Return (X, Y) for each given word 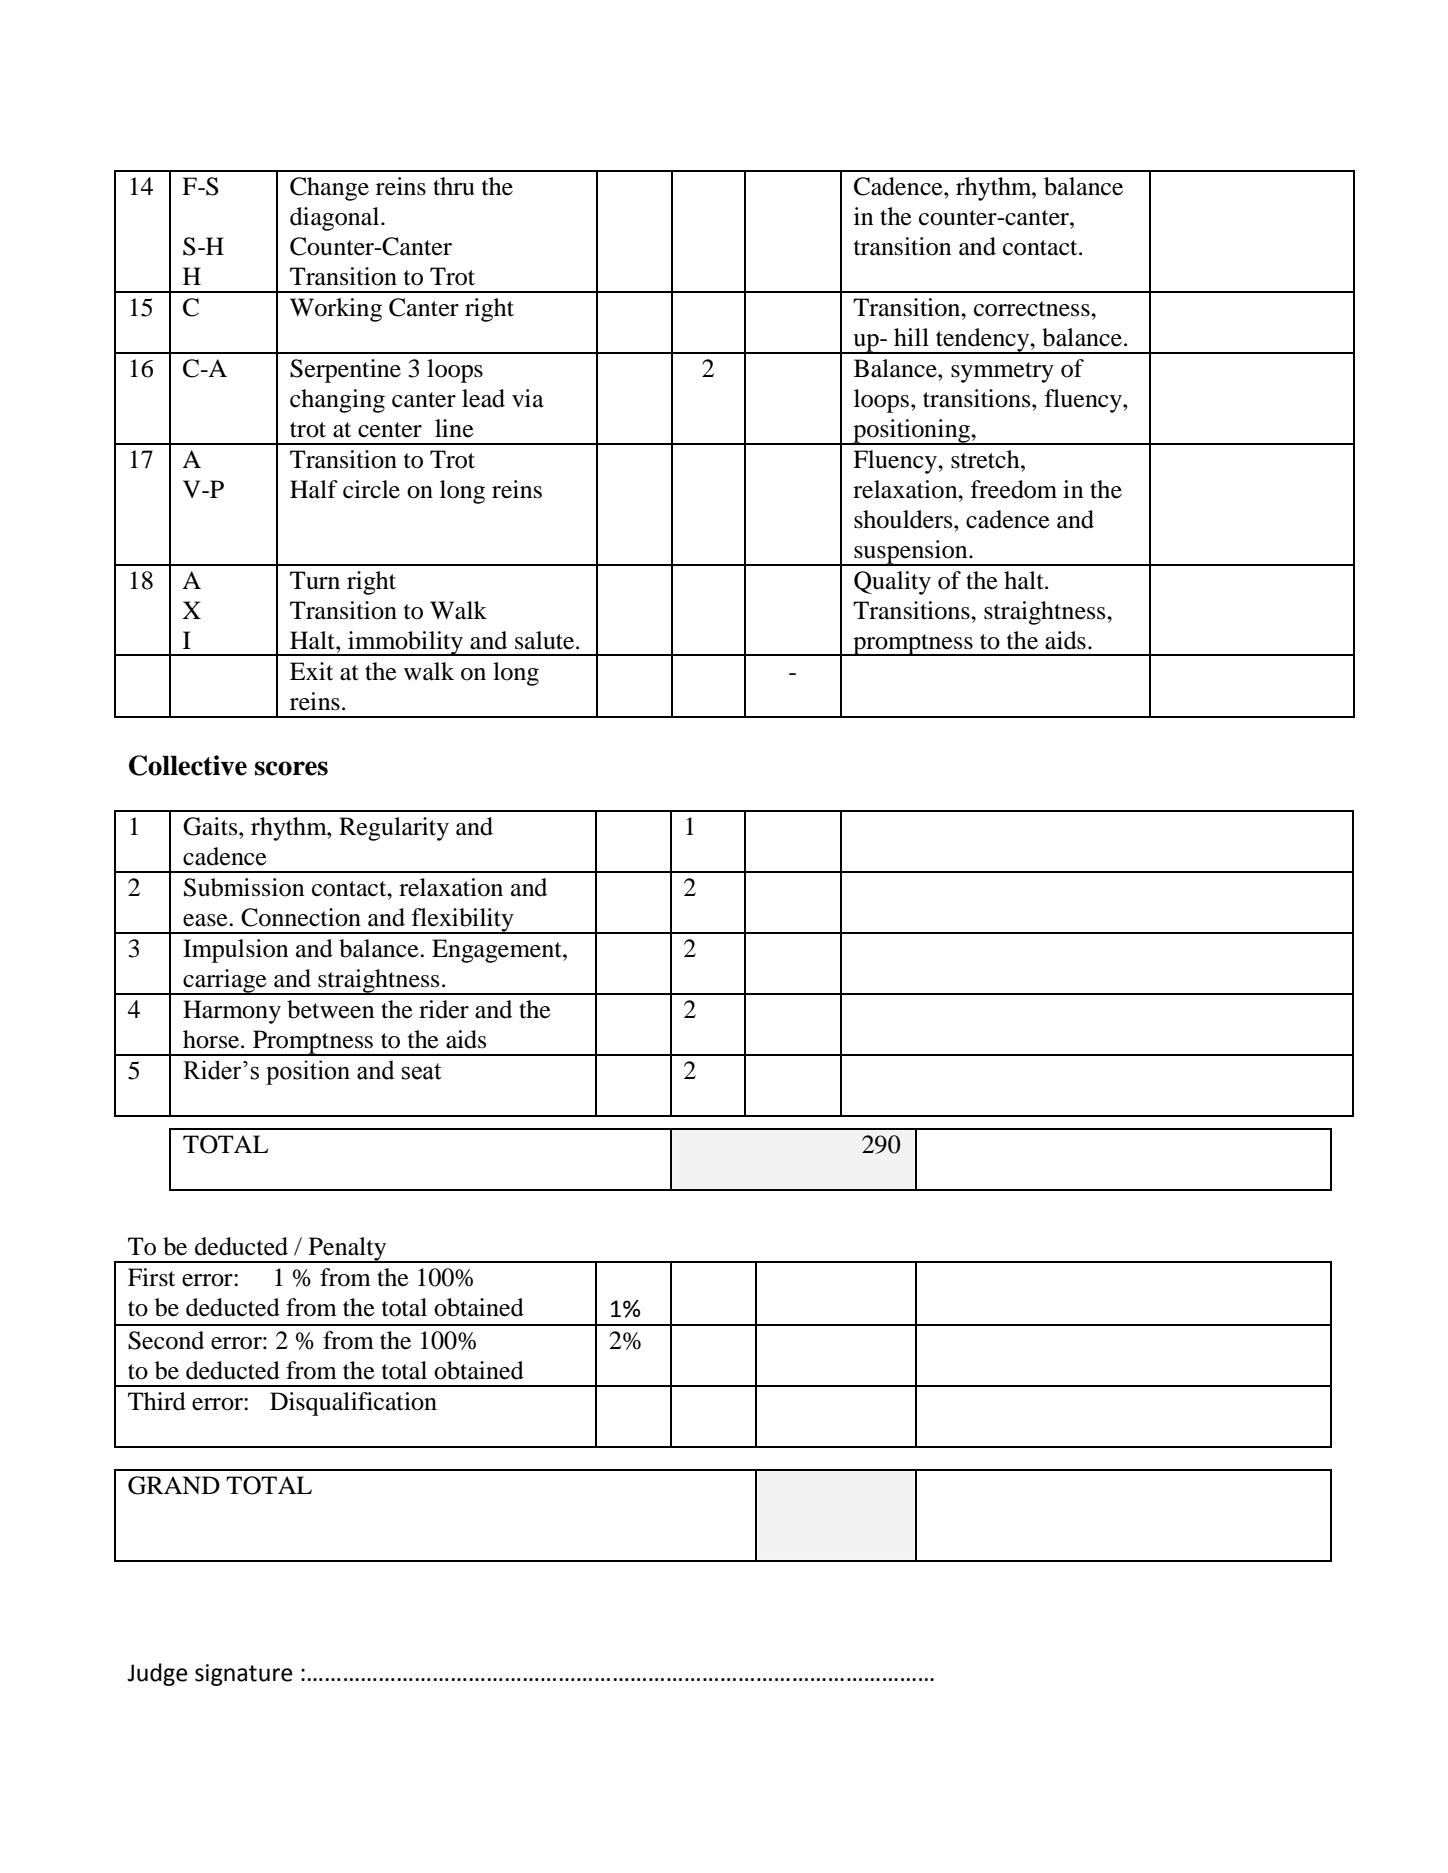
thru (453, 186)
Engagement (498, 951)
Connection (301, 917)
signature (243, 1675)
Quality (892, 583)
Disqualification (353, 1404)
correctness (1033, 309)
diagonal (336, 219)
